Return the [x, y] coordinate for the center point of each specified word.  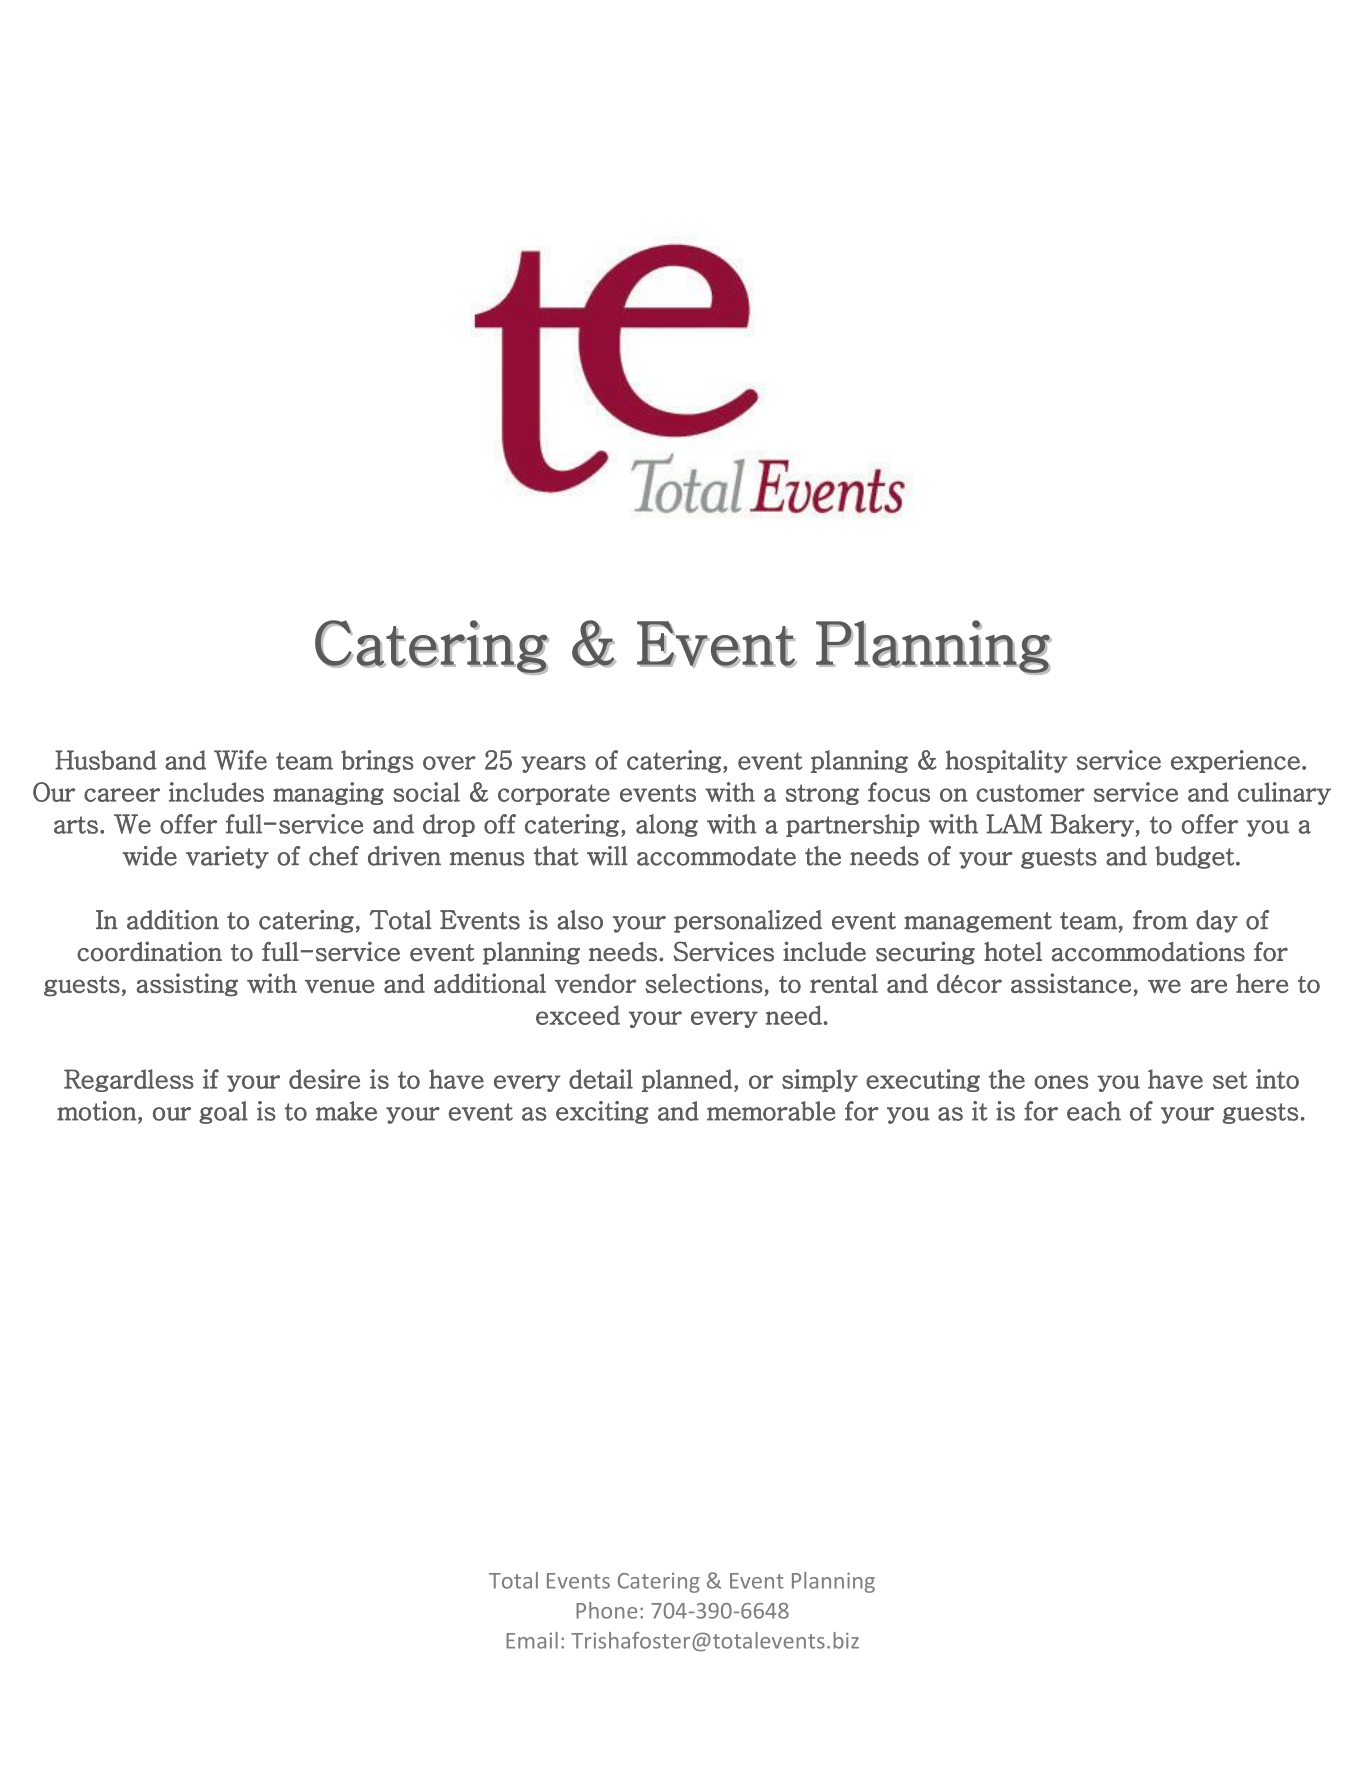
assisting [187, 985]
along [667, 825]
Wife [240, 760]
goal [223, 1112]
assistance [1071, 983]
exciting [602, 1112]
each [1094, 1111]
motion [97, 1111]
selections [704, 983]
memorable [771, 1111]
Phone [606, 1610]
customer [1030, 793]
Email [532, 1640]
